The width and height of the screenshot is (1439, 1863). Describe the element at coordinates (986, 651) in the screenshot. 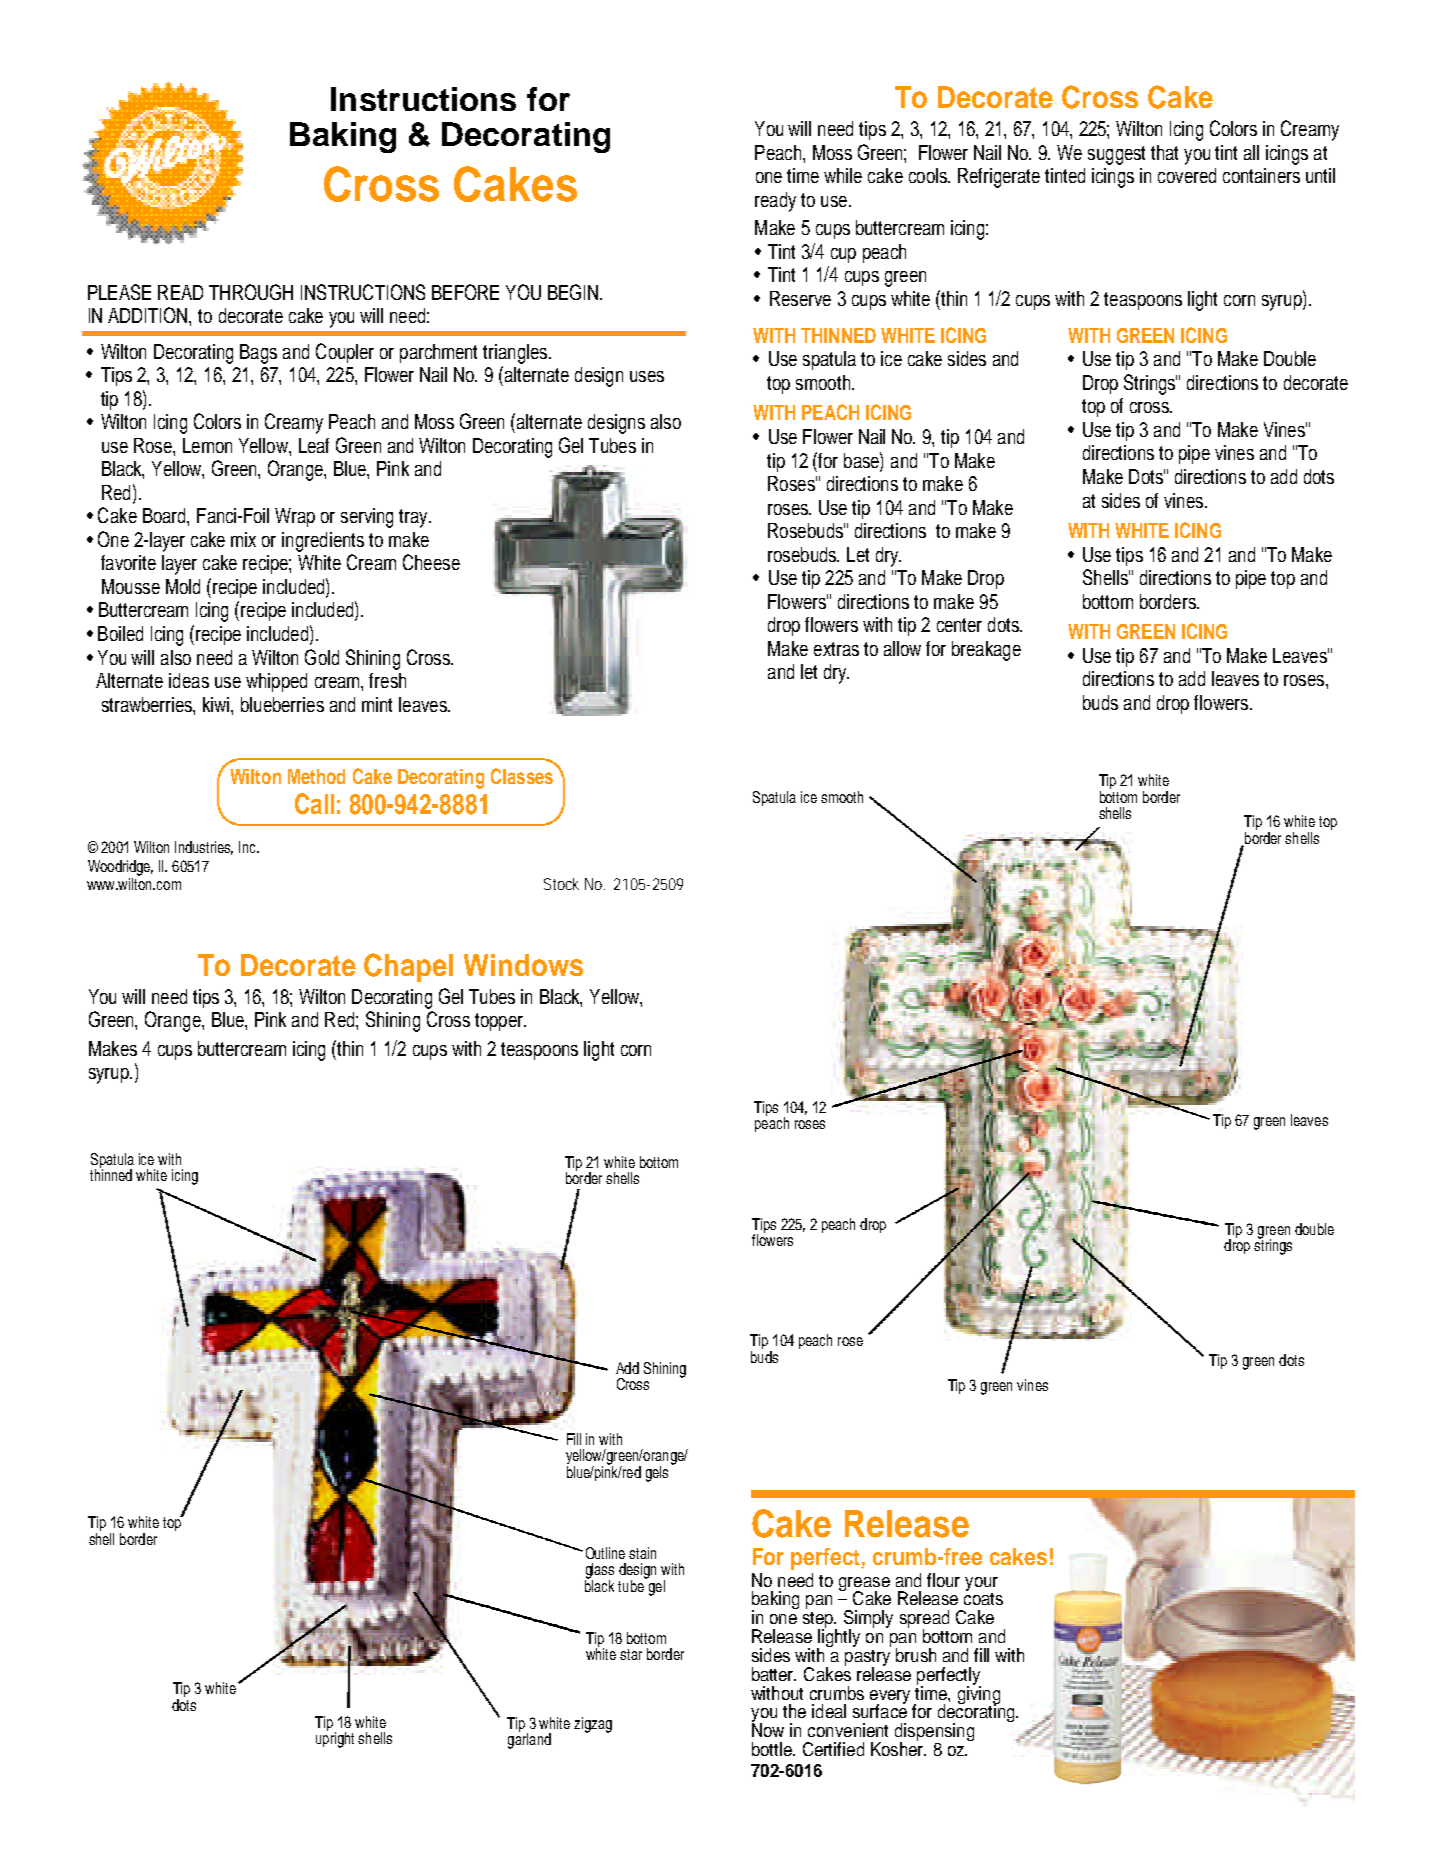

I see `breakage` at that location.
